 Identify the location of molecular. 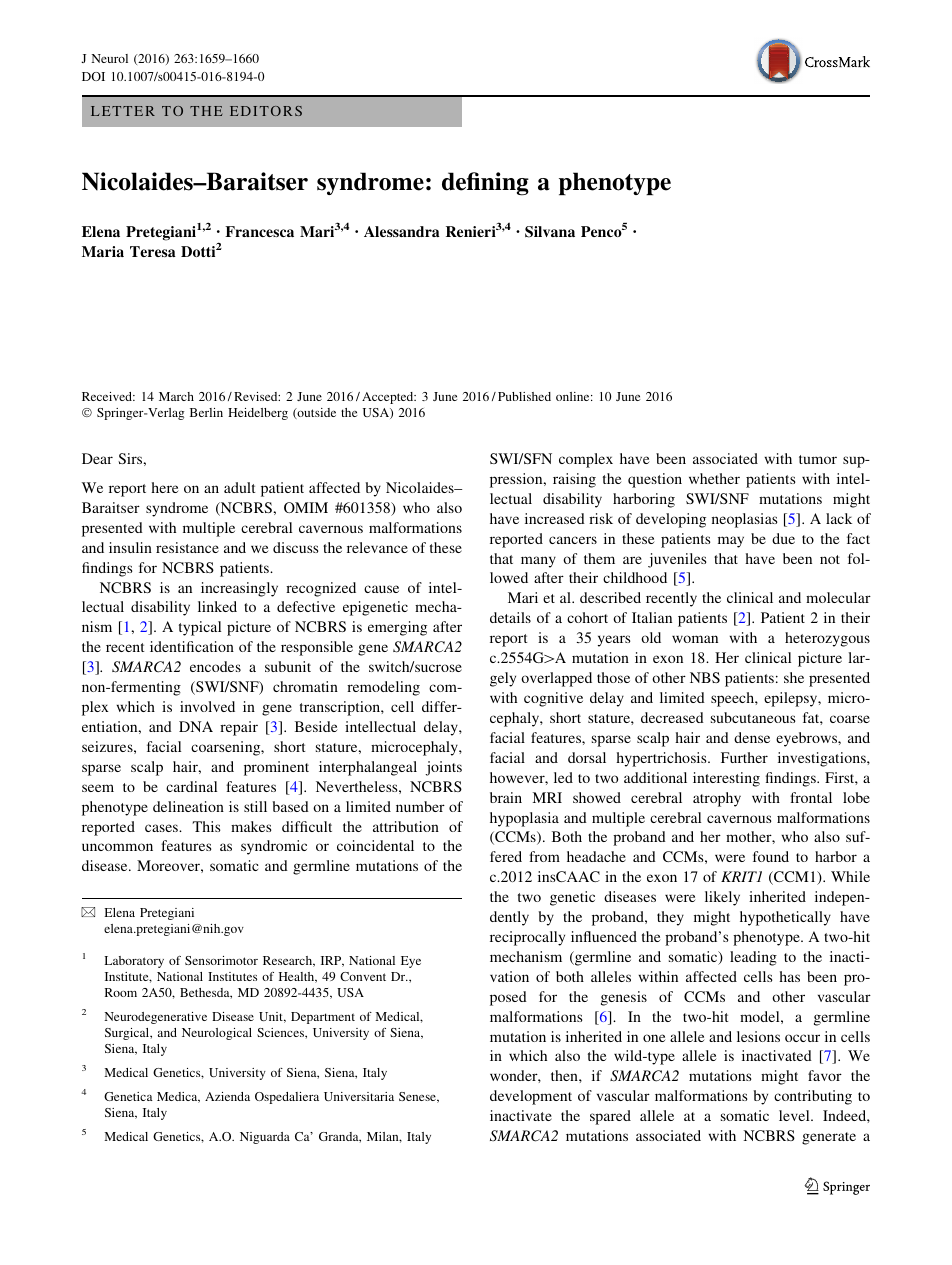
(838, 597).
